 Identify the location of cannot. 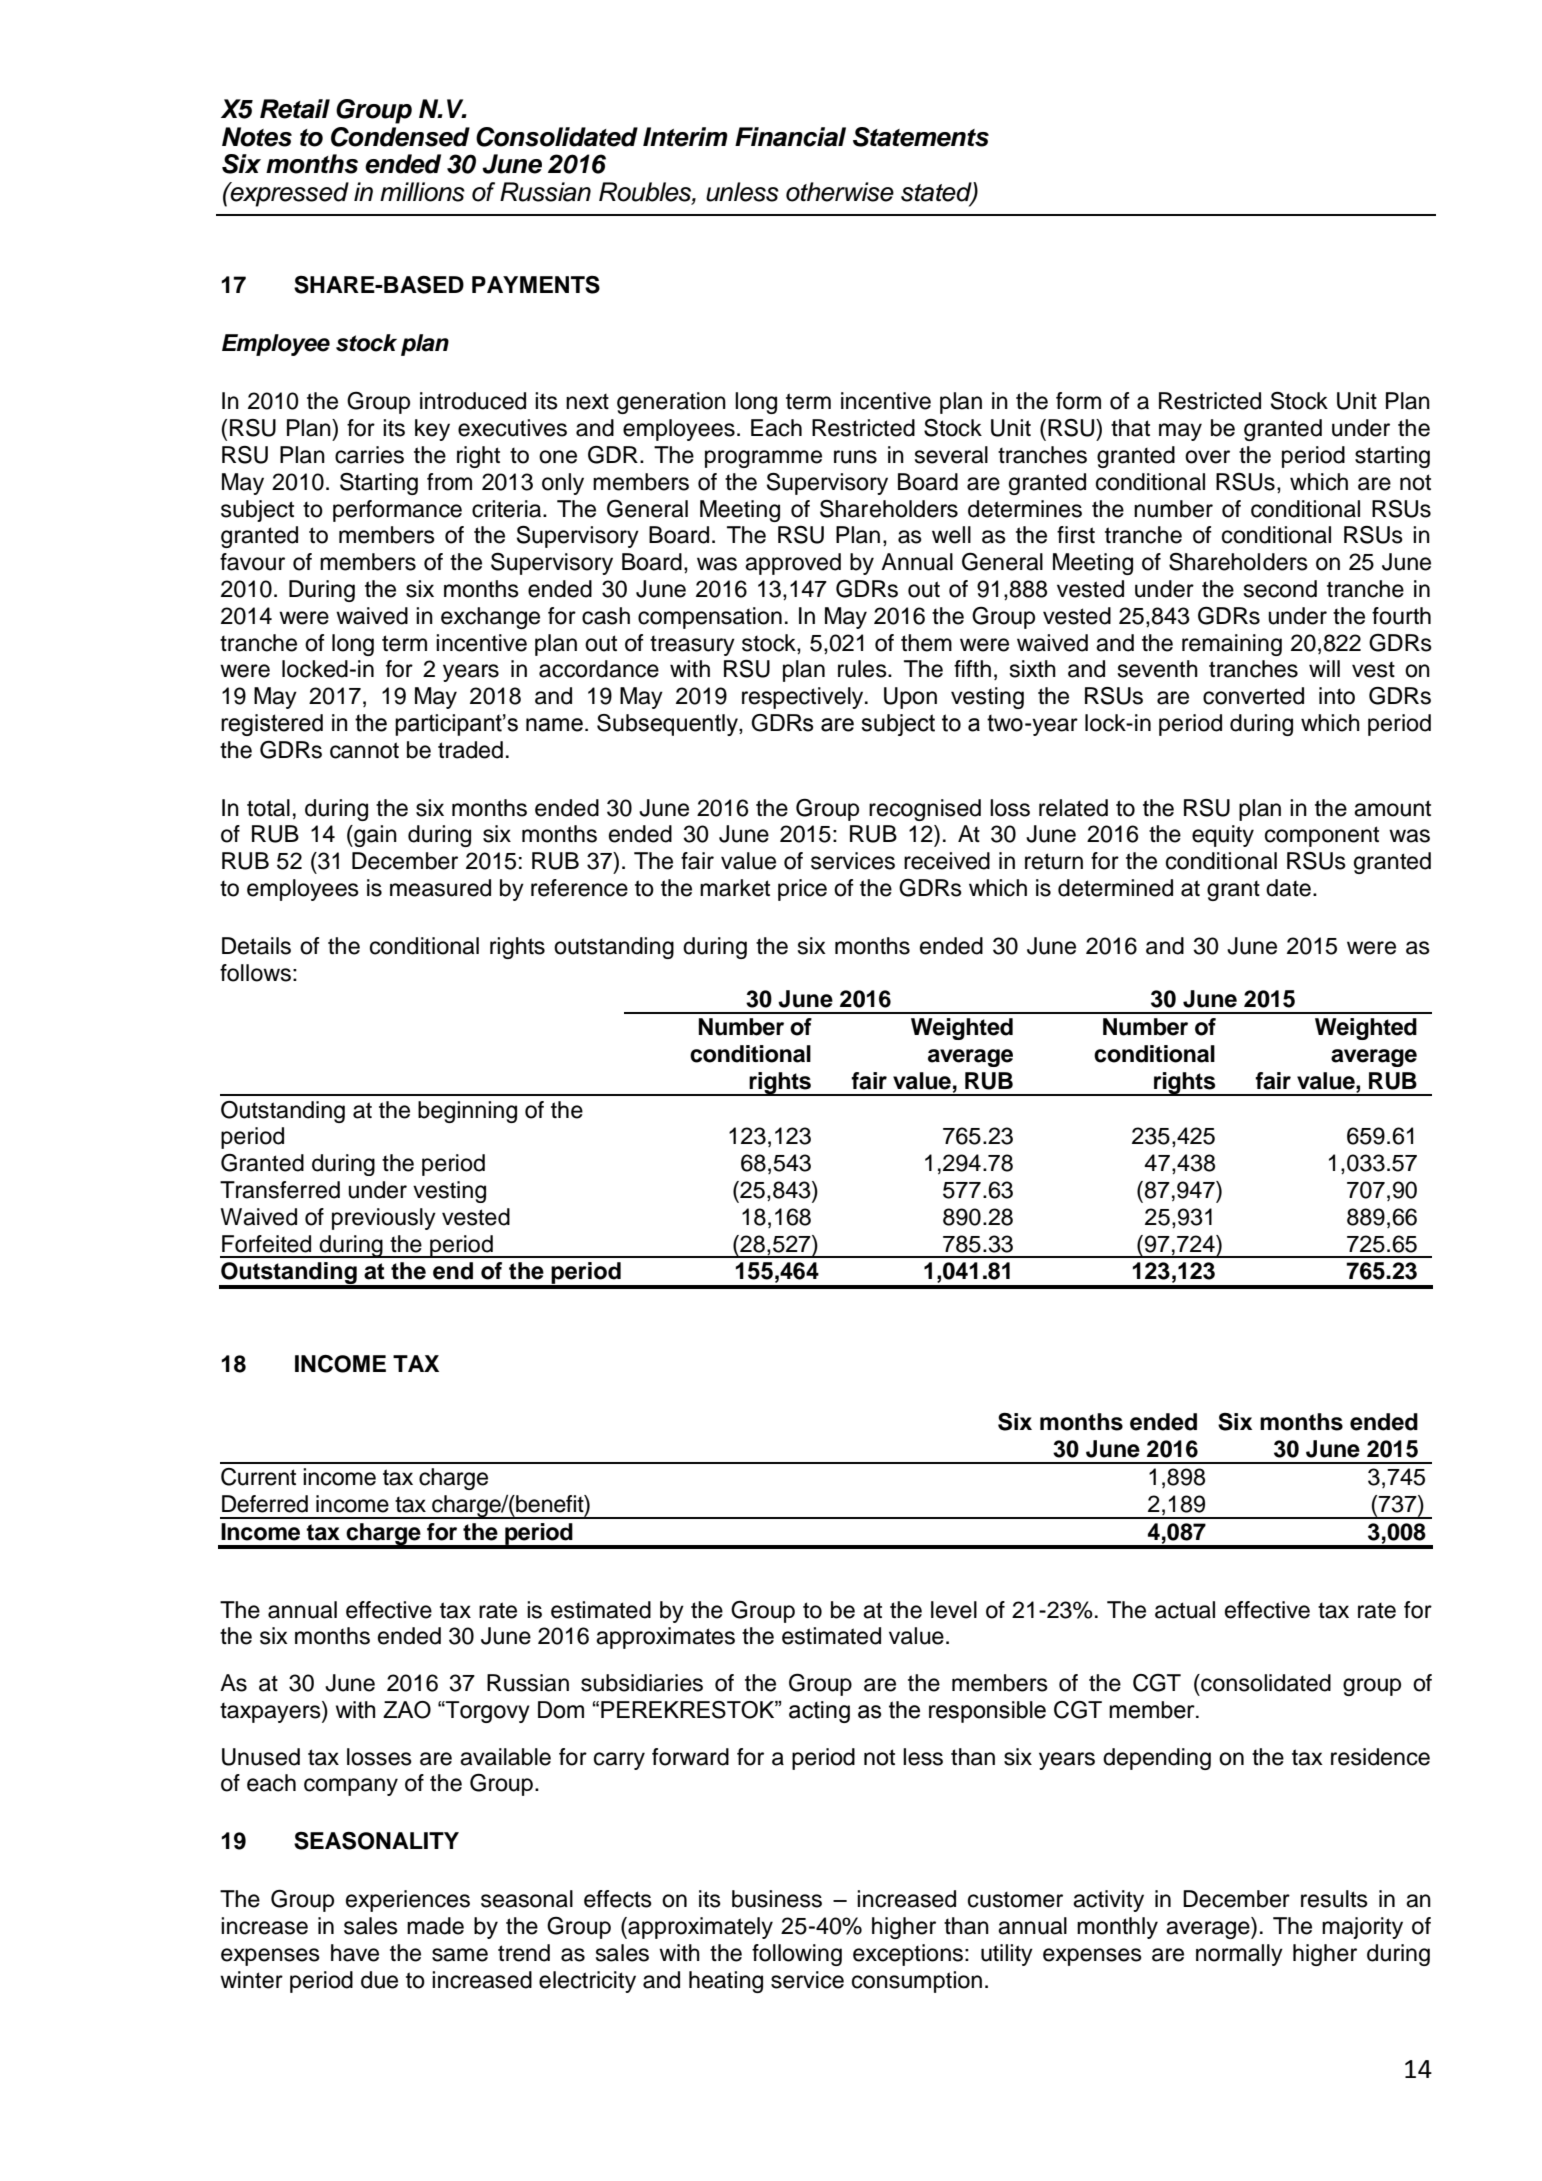
(364, 750).
